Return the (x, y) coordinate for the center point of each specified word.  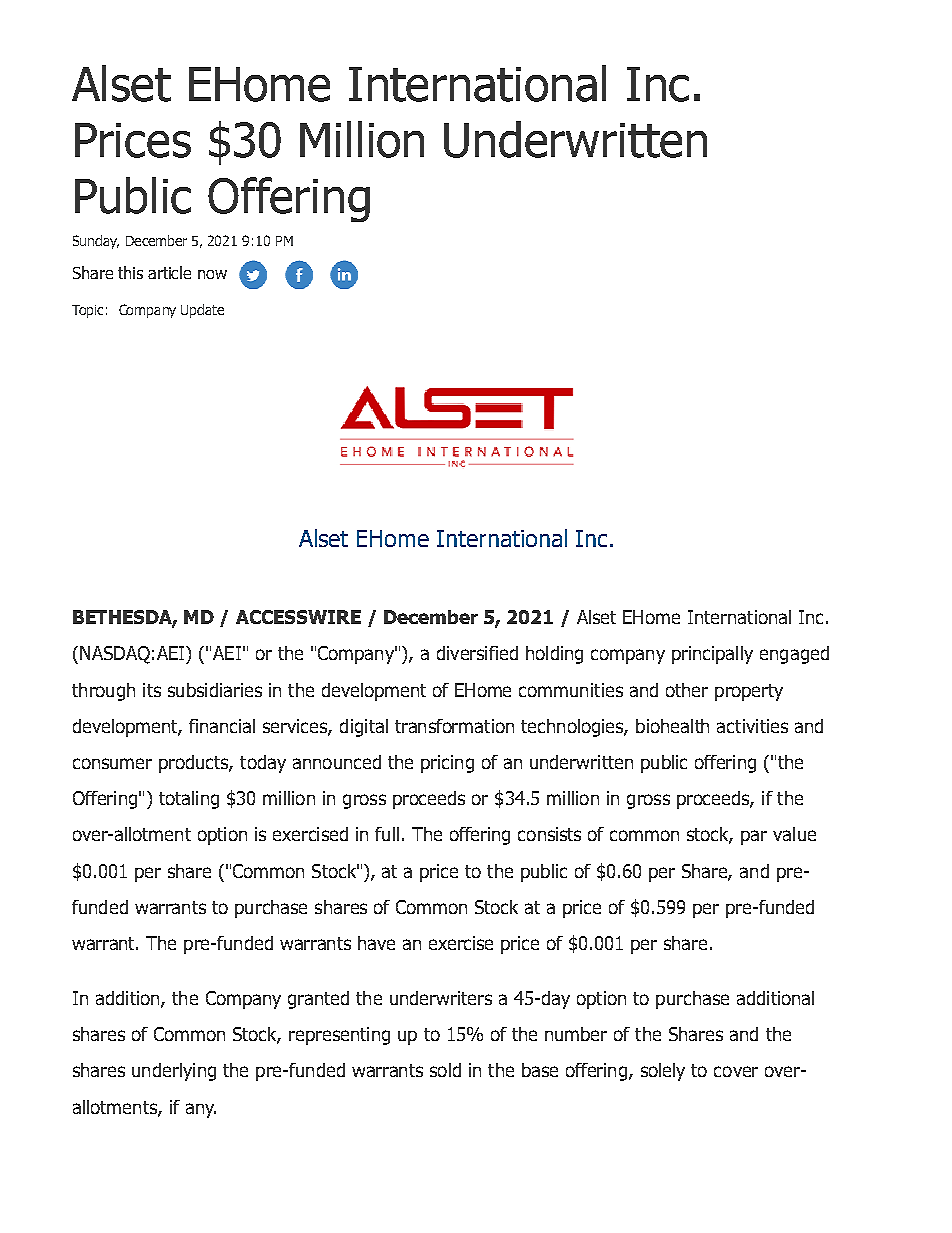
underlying (174, 1072)
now (212, 274)
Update (202, 311)
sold (445, 1070)
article (169, 272)
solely (663, 1072)
